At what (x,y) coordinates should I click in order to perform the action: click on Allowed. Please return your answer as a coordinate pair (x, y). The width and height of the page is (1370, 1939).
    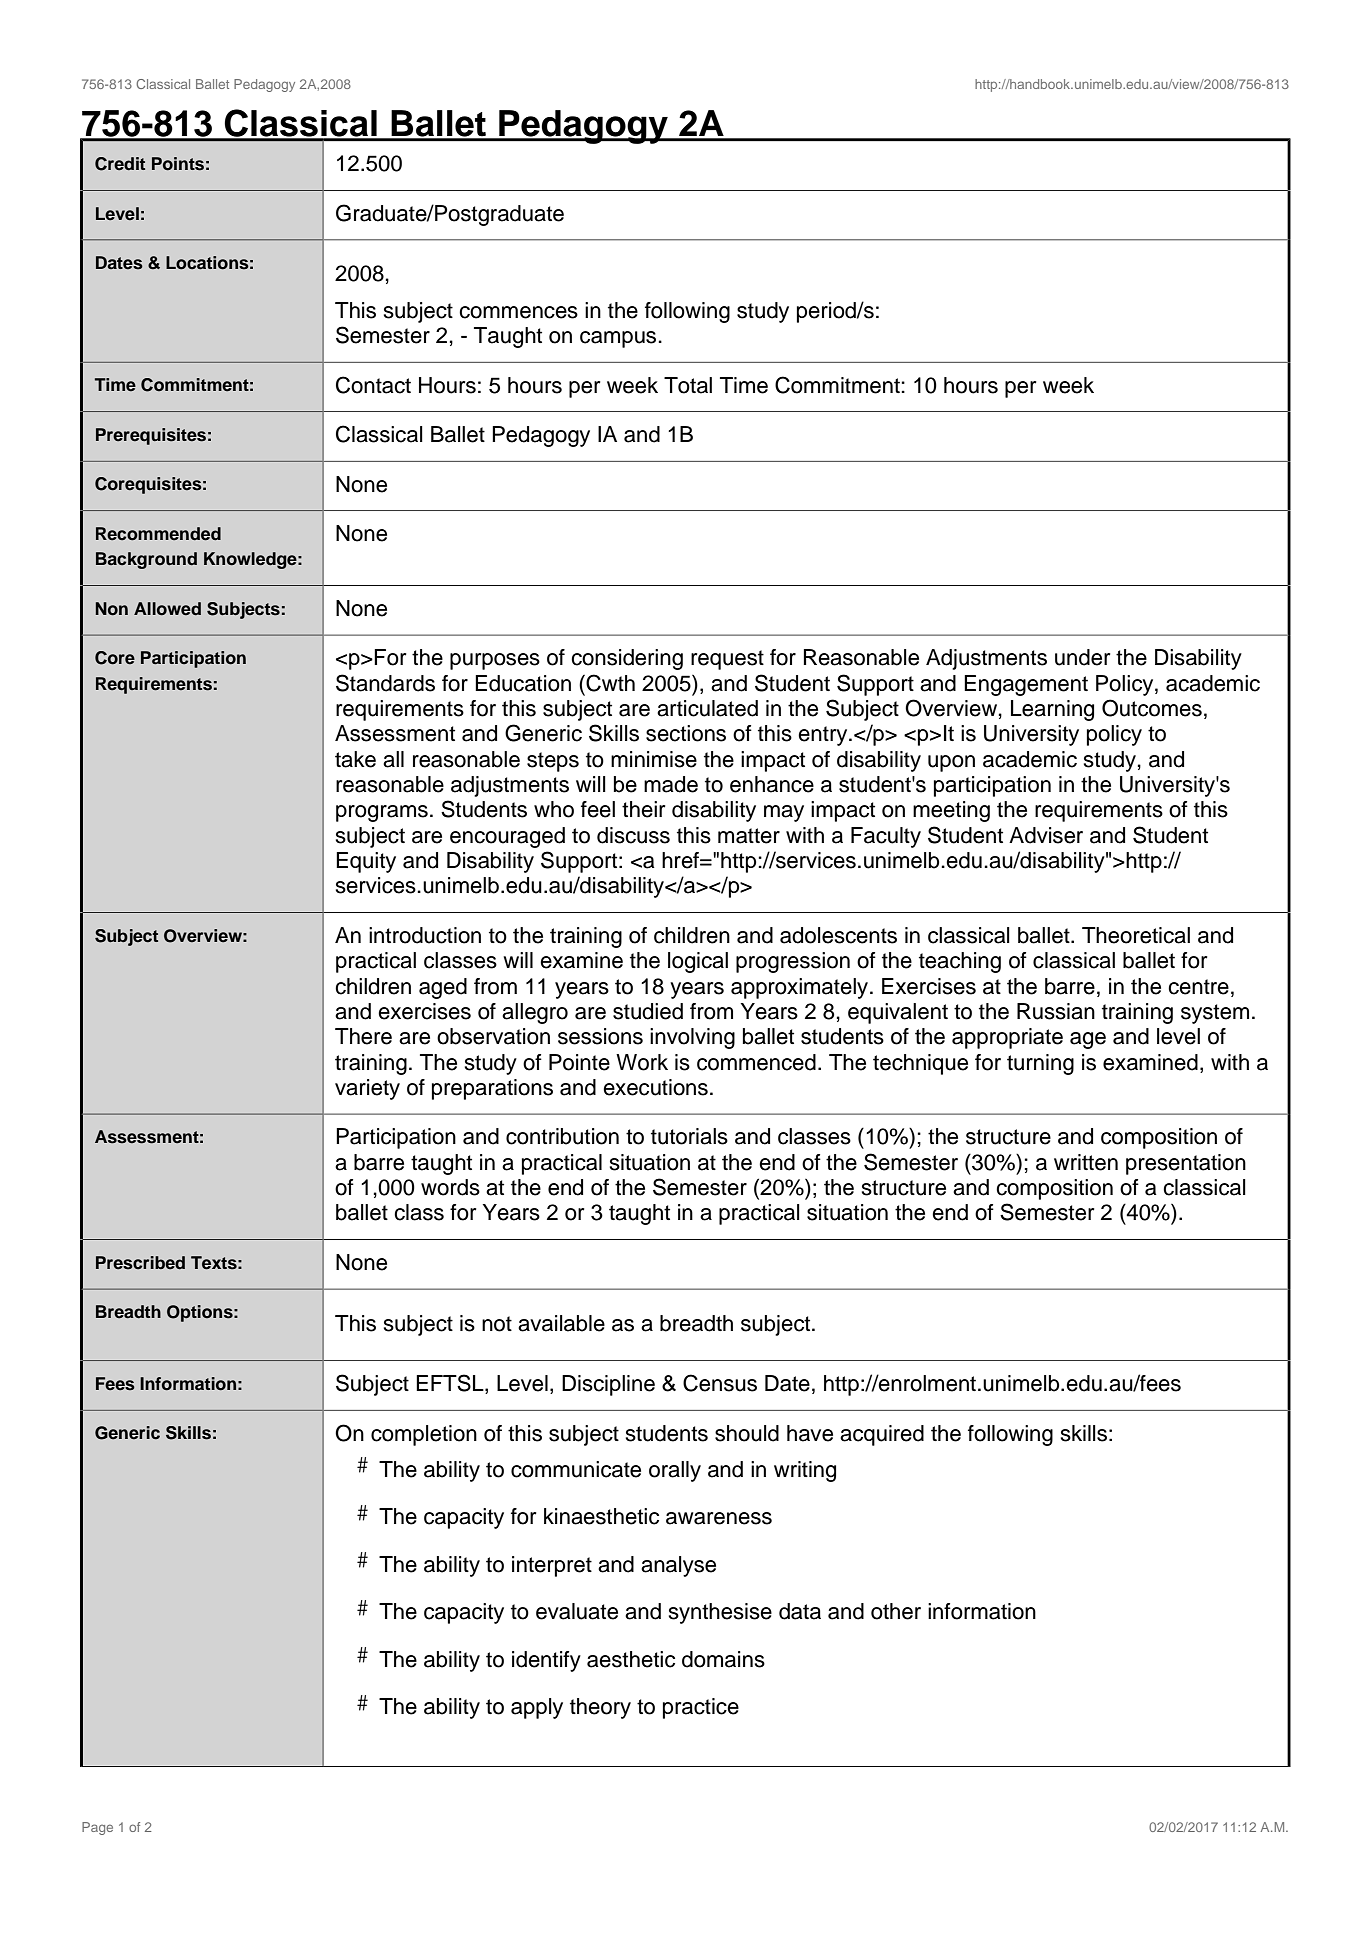
    Looking at the image, I should click on (167, 609).
